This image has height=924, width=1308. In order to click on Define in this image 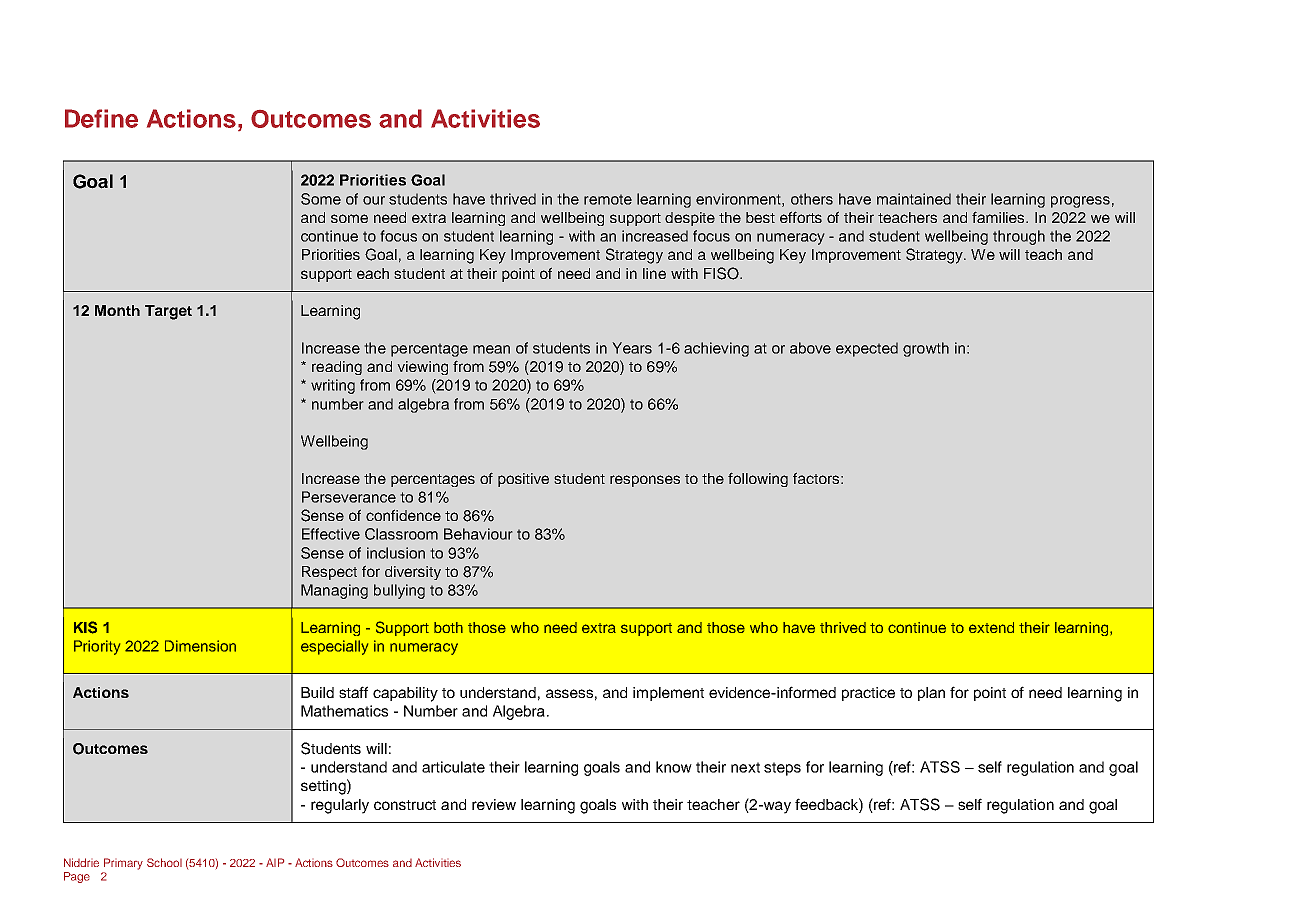, I will do `click(101, 118)`.
